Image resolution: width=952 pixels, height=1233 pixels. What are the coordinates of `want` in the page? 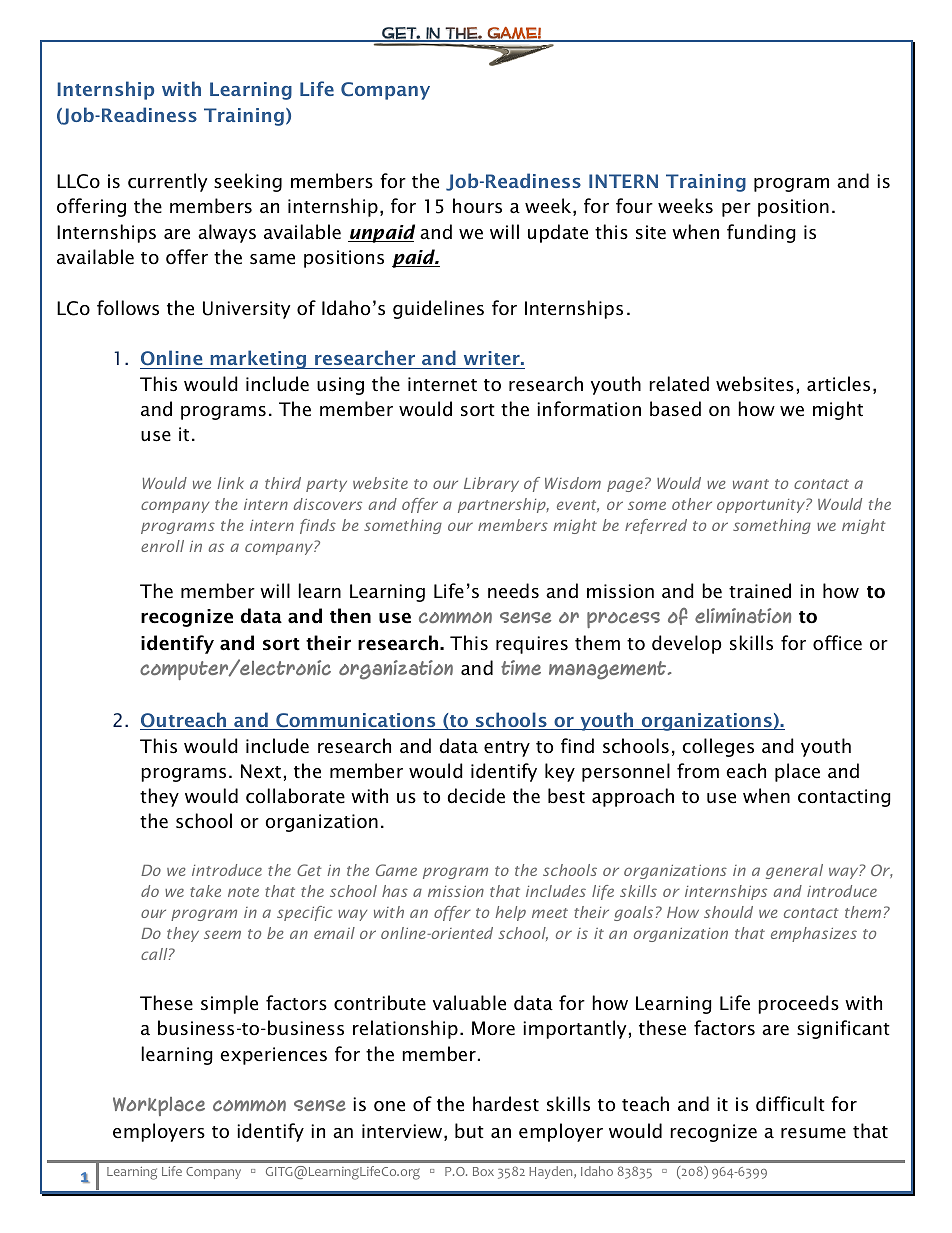 It's located at (751, 484).
